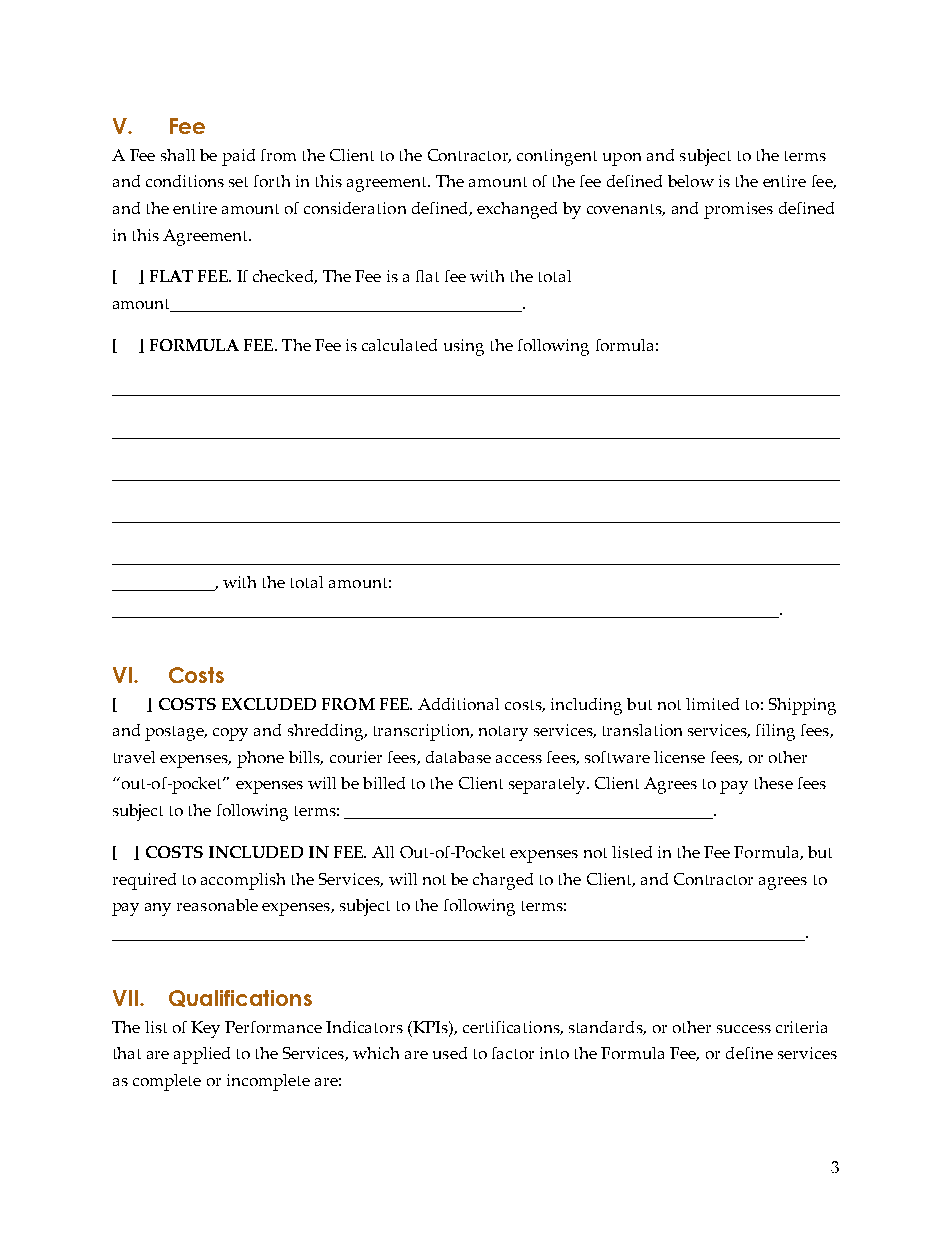 The image size is (952, 1233). What do you see at coordinates (517, 210) in the screenshot?
I see `exchanged` at bounding box center [517, 210].
